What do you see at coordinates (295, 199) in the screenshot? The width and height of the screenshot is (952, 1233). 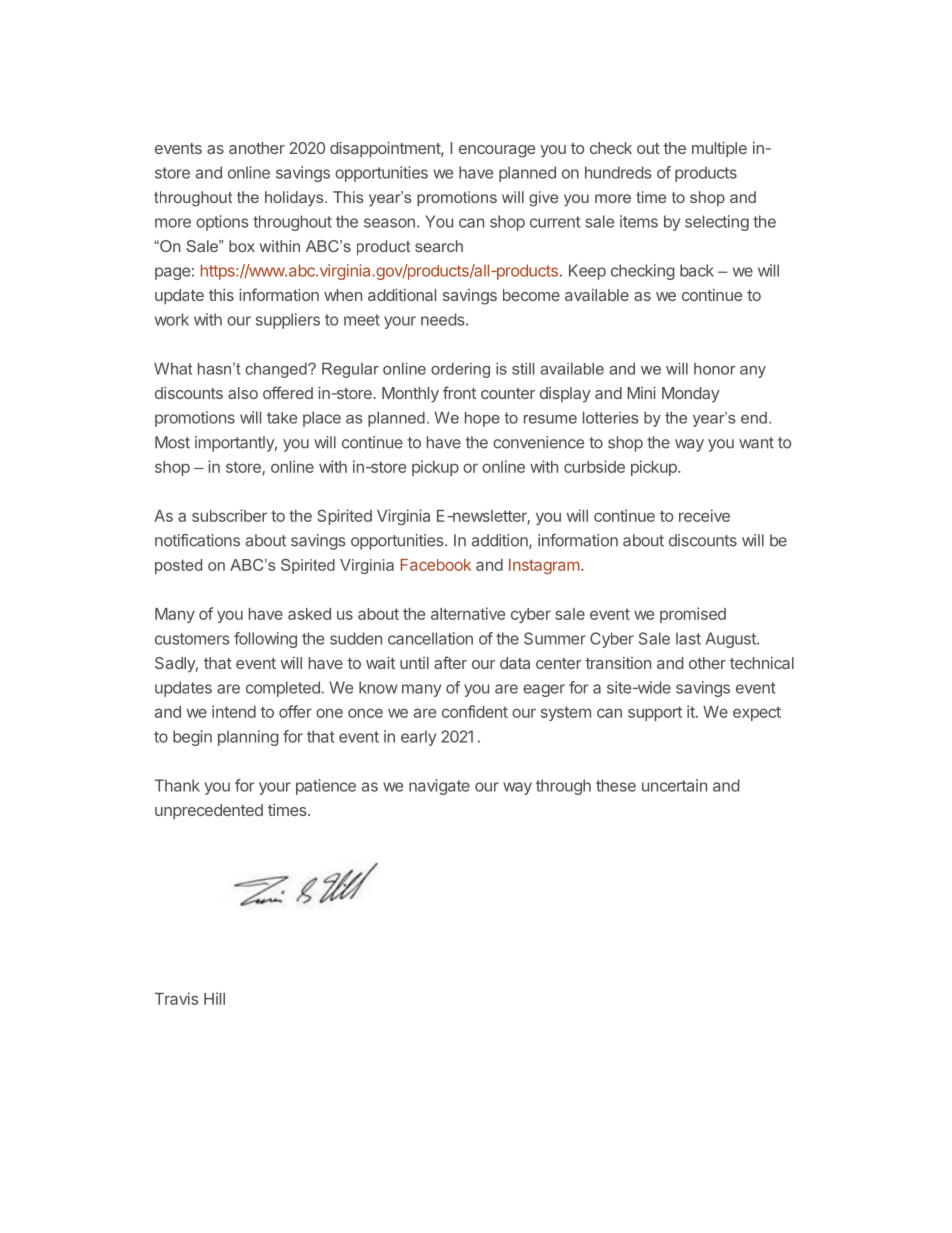 I see `holidays` at bounding box center [295, 199].
